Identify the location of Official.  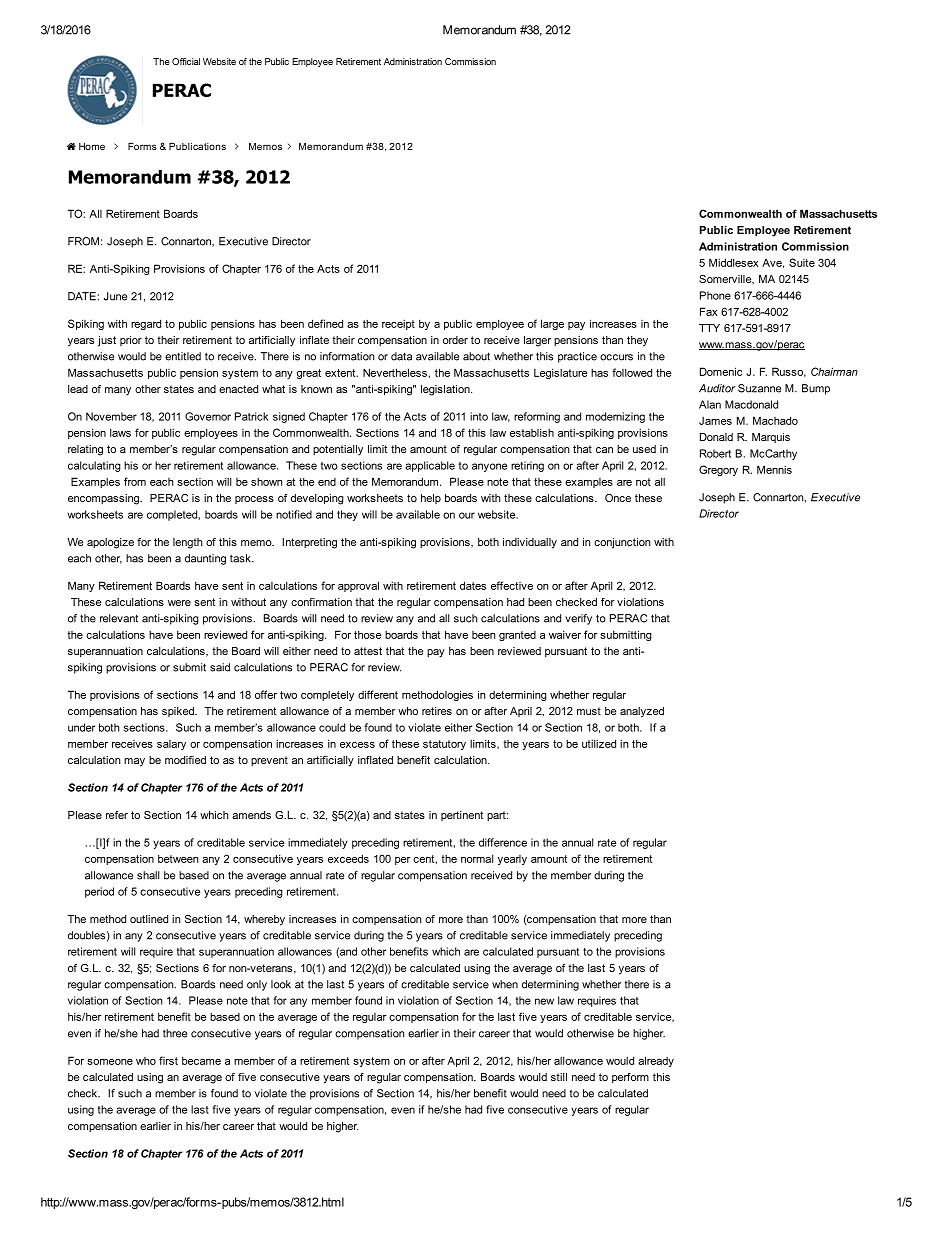
(186, 61).
